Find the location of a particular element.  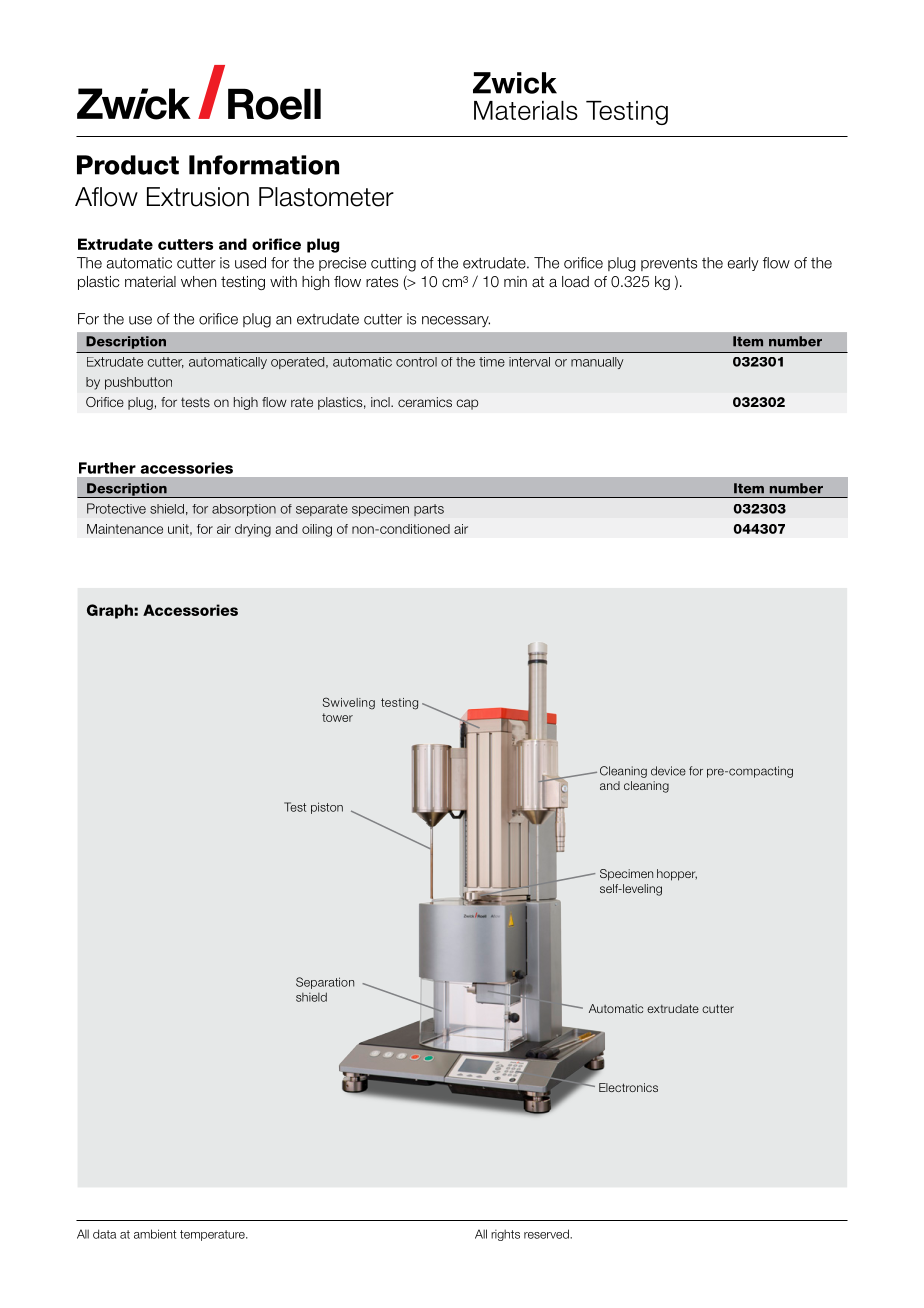

manually is located at coordinates (597, 363).
